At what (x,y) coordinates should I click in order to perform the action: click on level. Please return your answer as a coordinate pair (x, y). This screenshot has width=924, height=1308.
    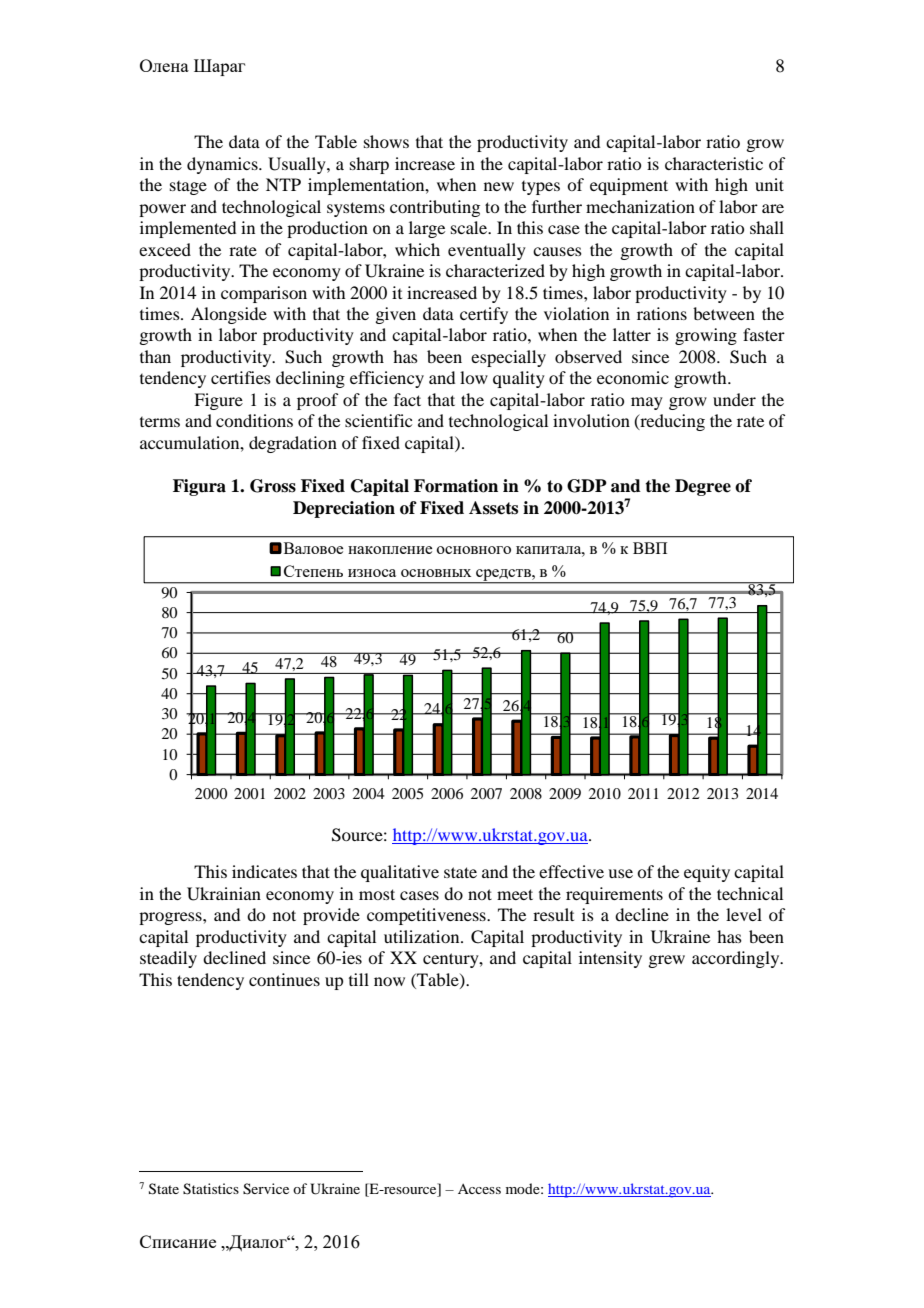
    Looking at the image, I should click on (744, 914).
